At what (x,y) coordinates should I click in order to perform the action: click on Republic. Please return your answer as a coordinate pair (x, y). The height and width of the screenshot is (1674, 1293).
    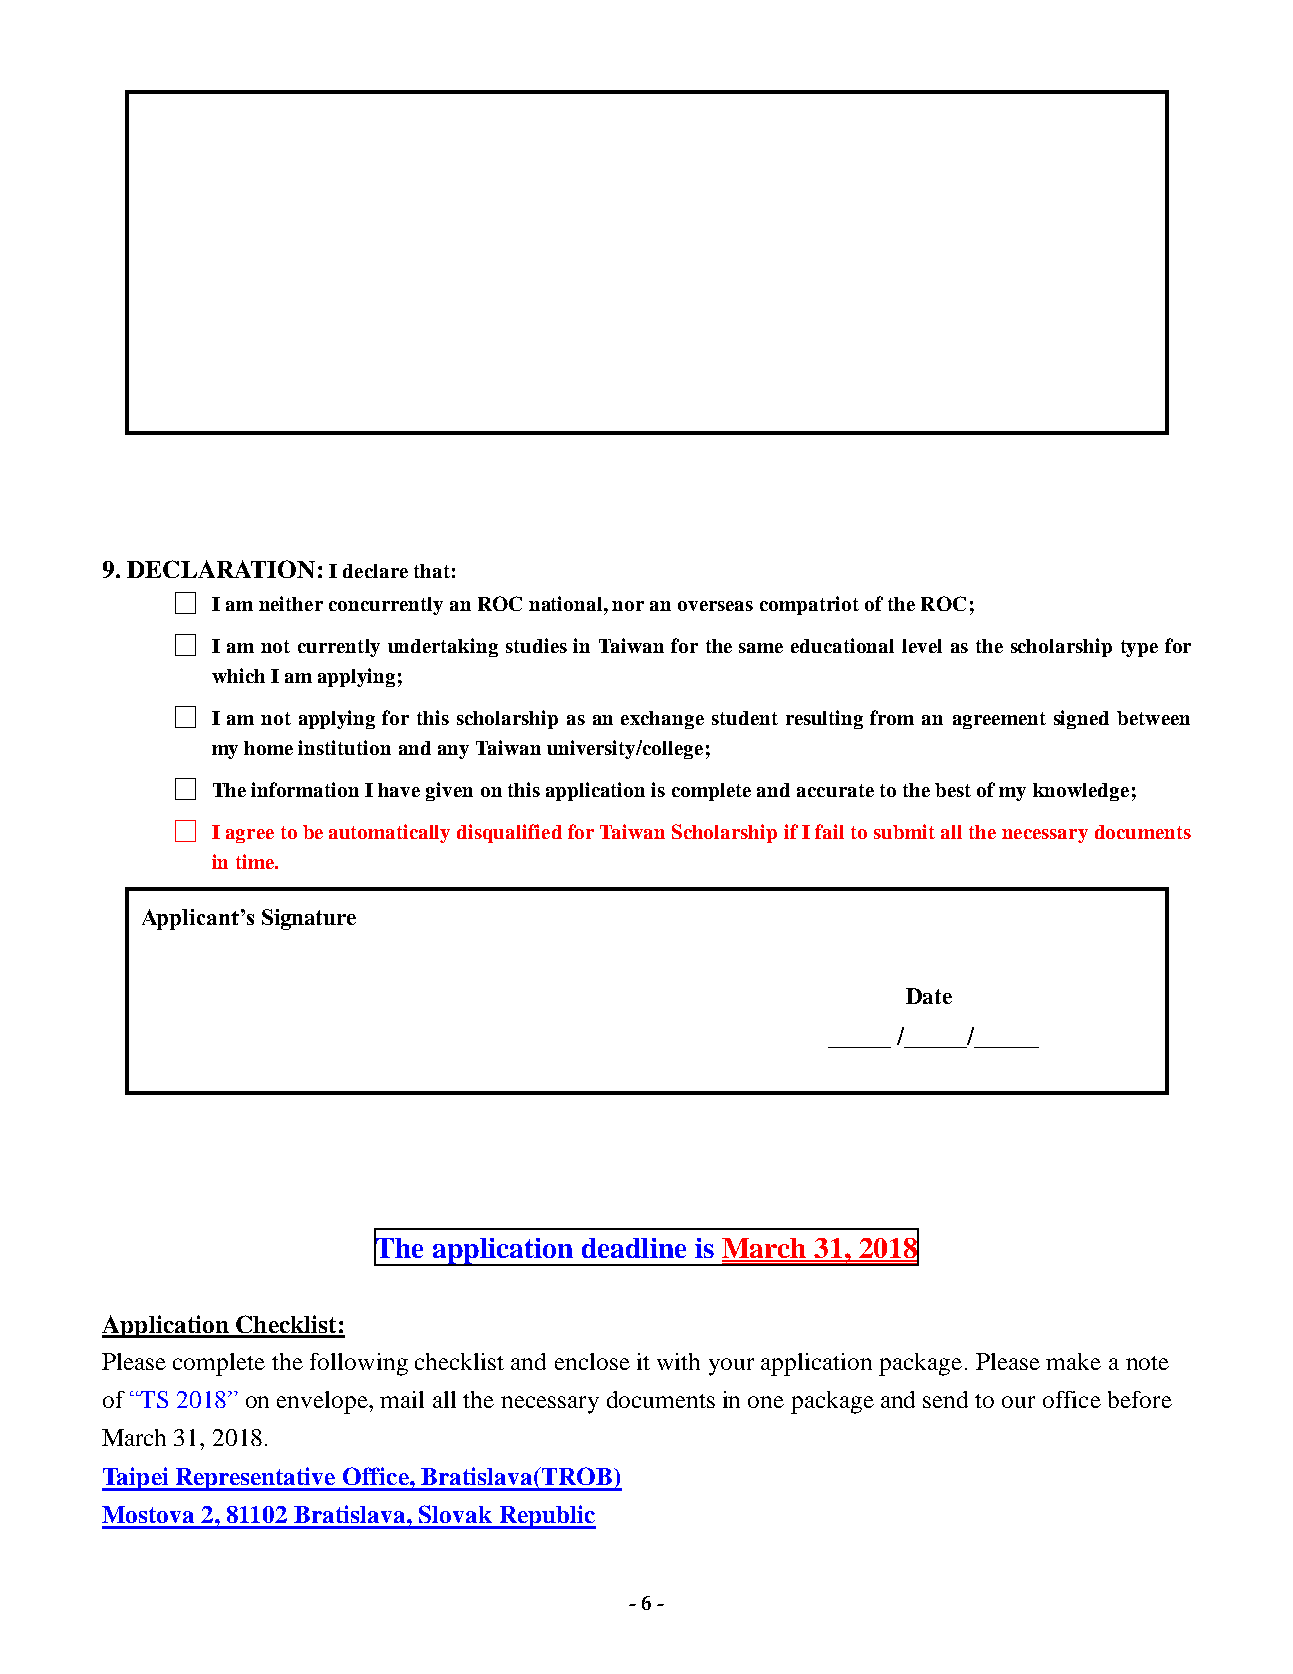
    Looking at the image, I should click on (546, 1517).
